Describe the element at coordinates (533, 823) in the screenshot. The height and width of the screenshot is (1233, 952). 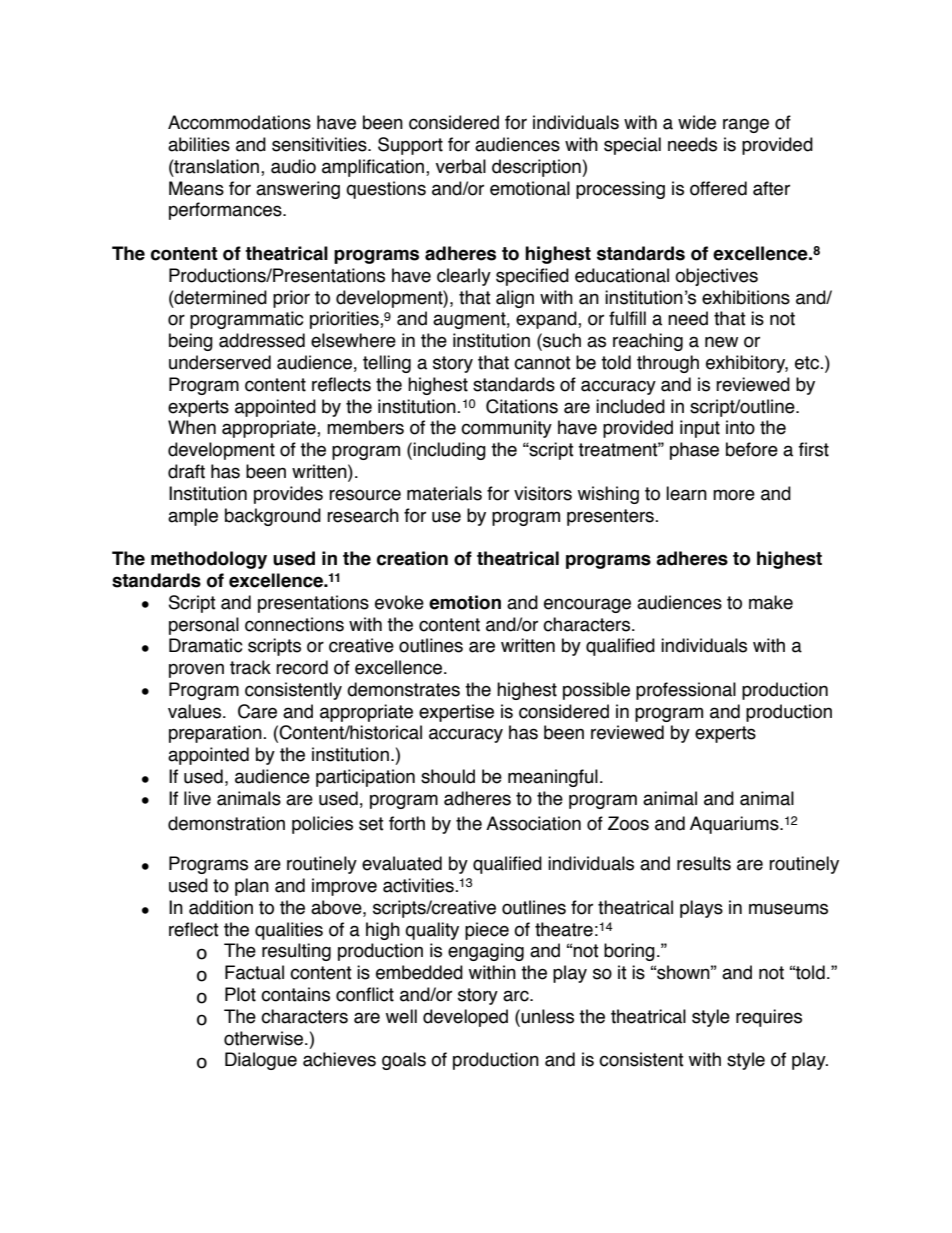
I see `Association` at that location.
